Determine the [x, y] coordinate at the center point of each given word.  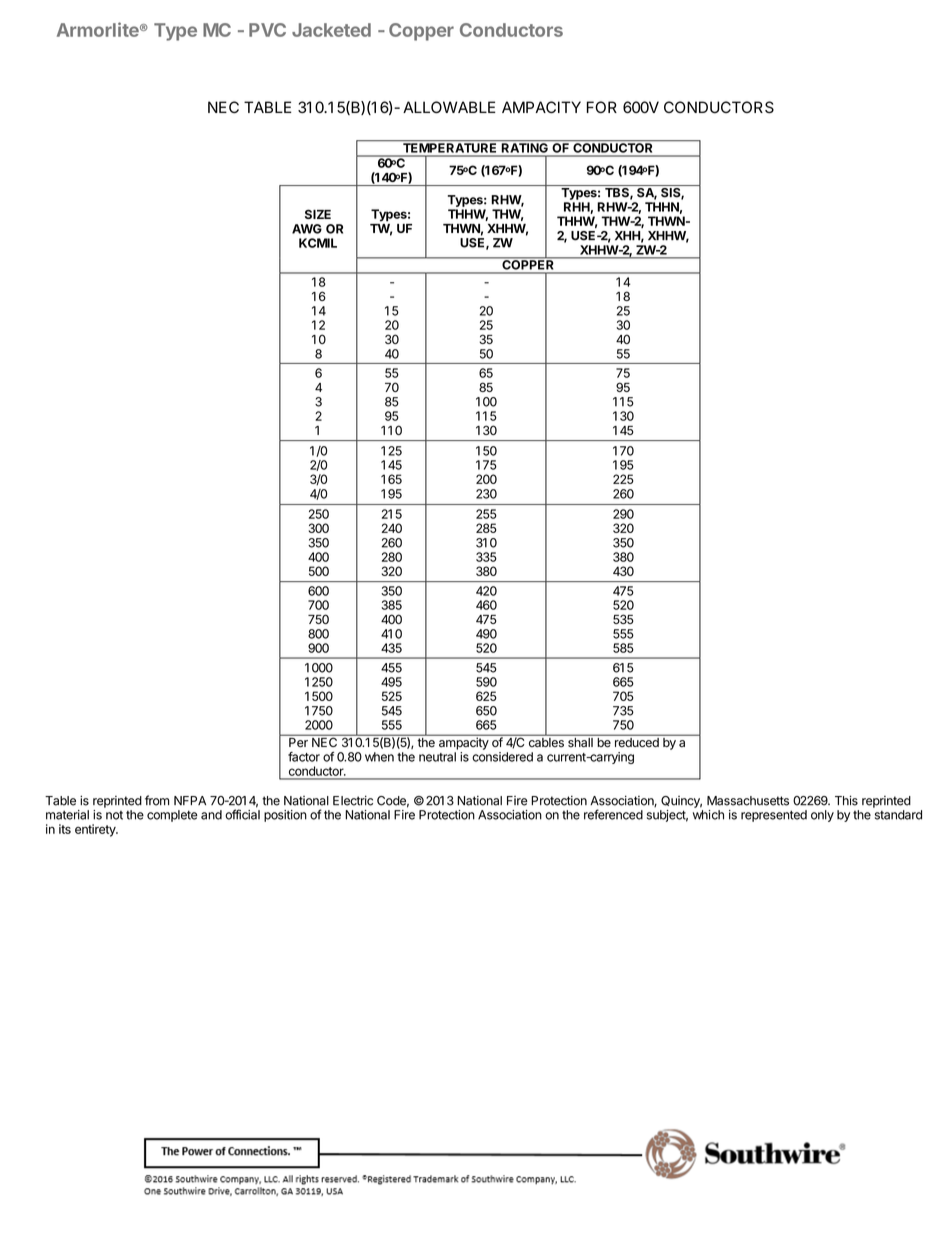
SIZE [318, 214]
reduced [637, 742]
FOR [602, 107]
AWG [307, 229]
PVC [267, 30]
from [157, 800]
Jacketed [331, 30]
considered [502, 757]
